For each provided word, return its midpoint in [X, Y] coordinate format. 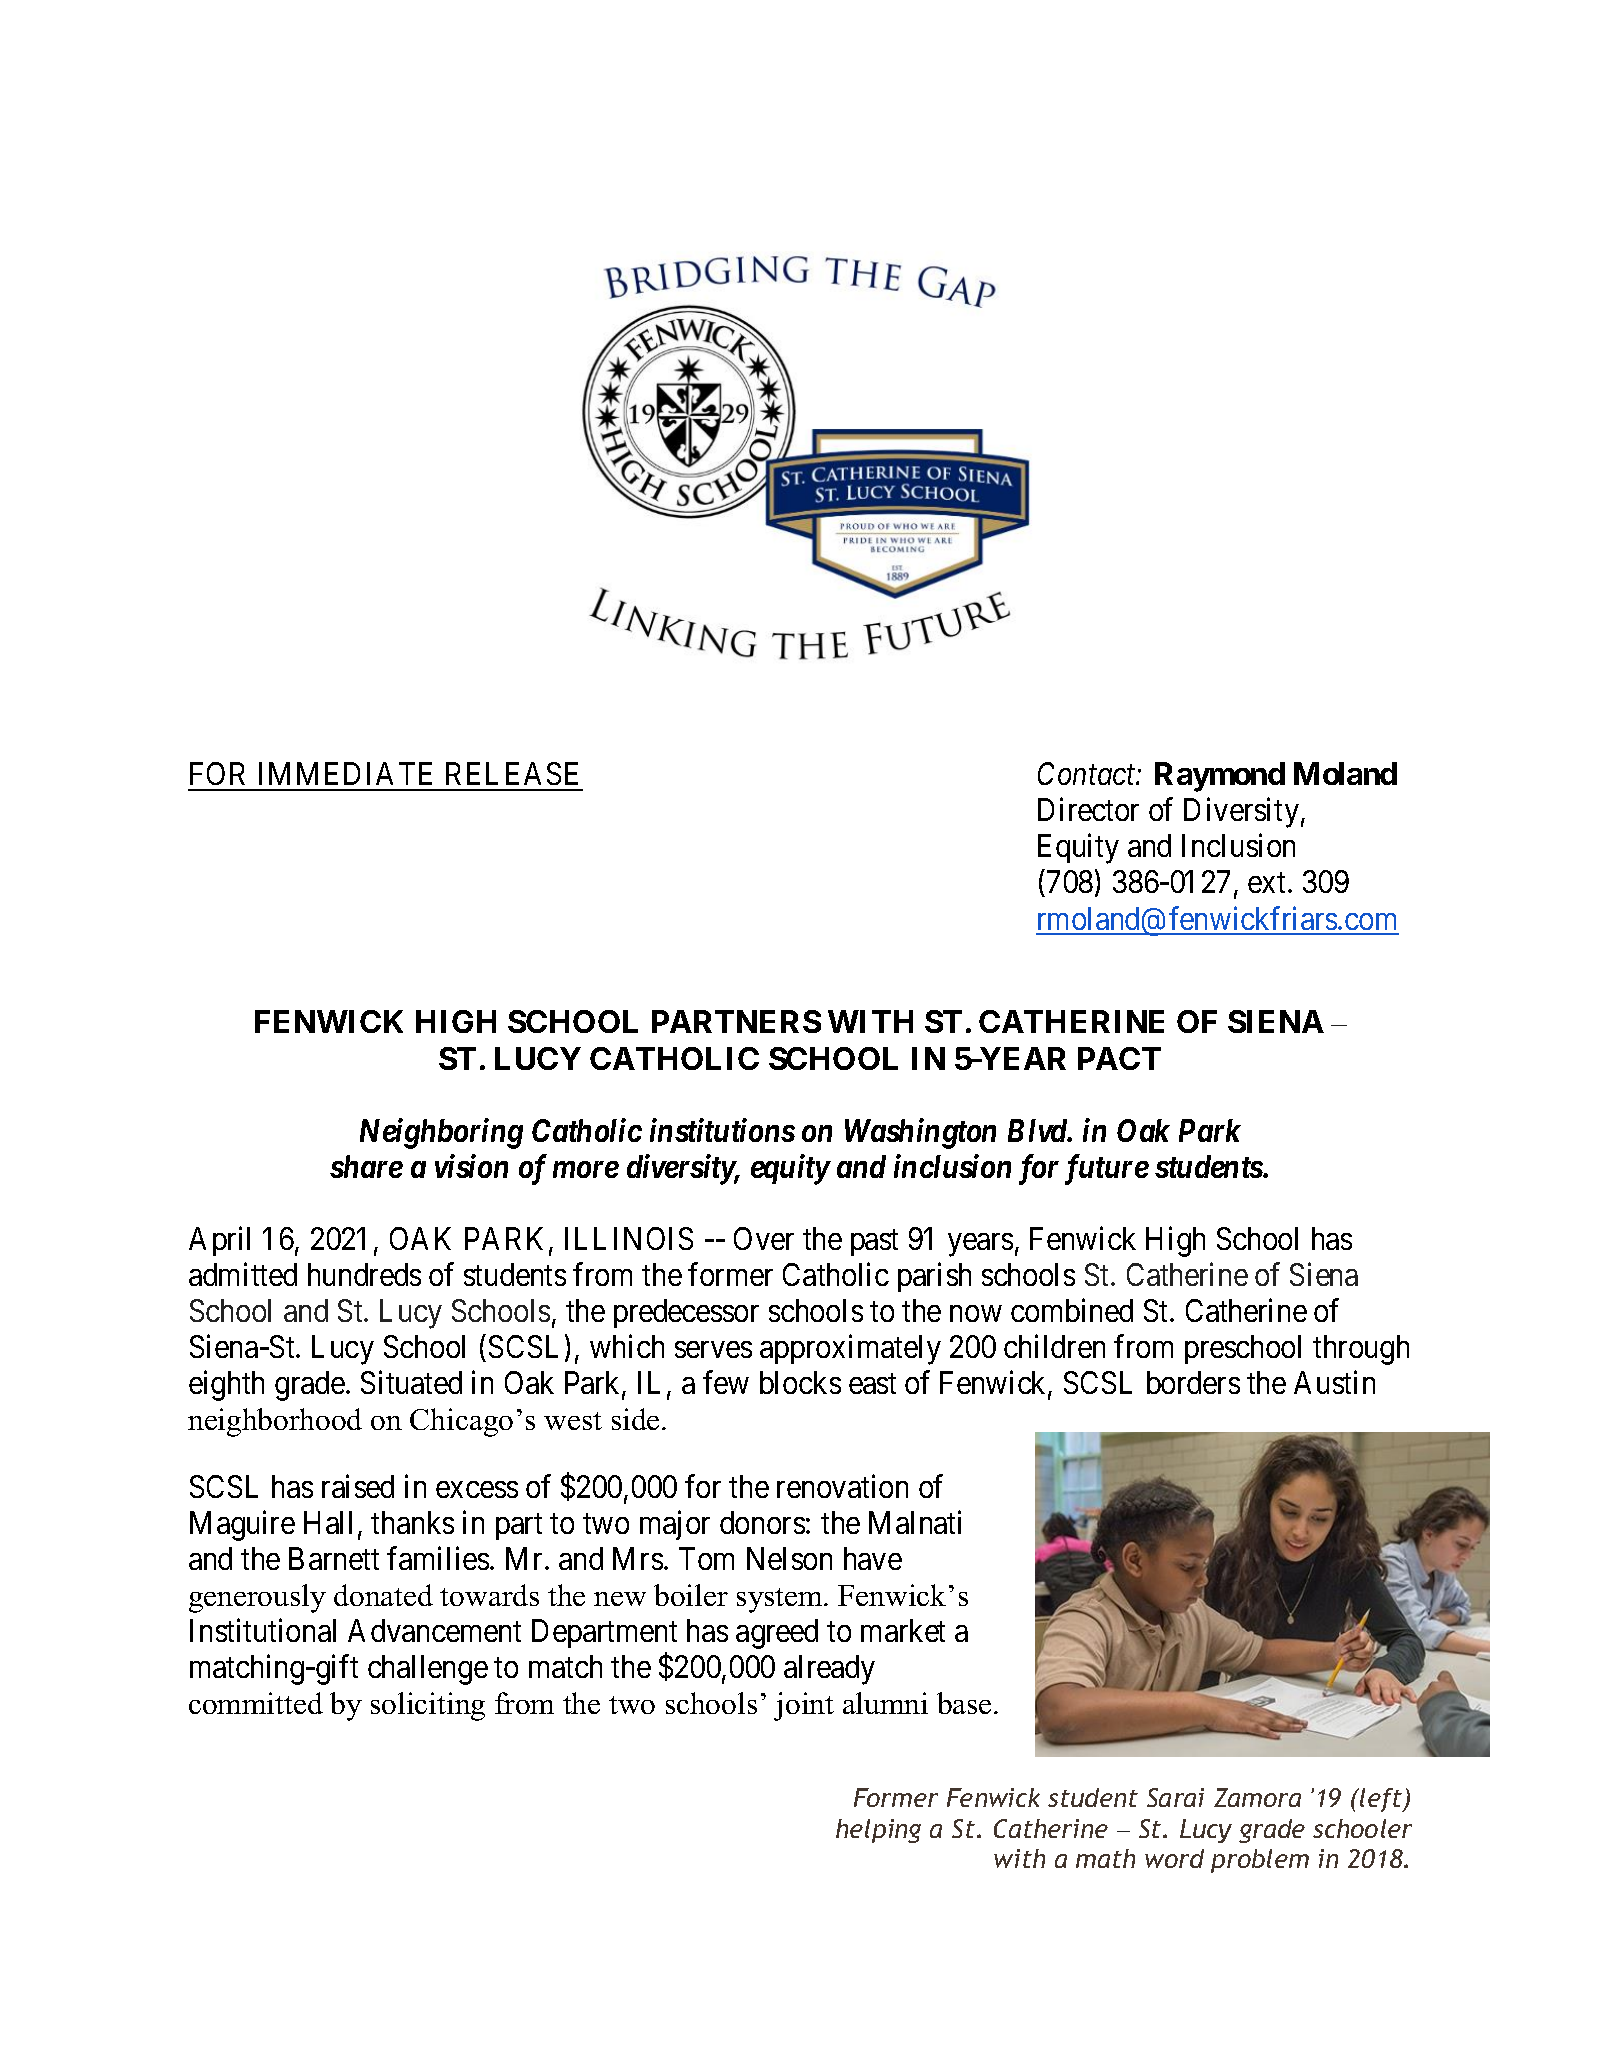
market [903, 1630]
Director [1088, 809]
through [1361, 1350]
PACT [1119, 1058]
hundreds [364, 1274]
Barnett [334, 1558]
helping [878, 1831]
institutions [722, 1130]
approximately [850, 1350]
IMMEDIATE [345, 773]
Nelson [789, 1558]
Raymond [1220, 777]
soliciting [428, 1706]
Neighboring [441, 1133]
